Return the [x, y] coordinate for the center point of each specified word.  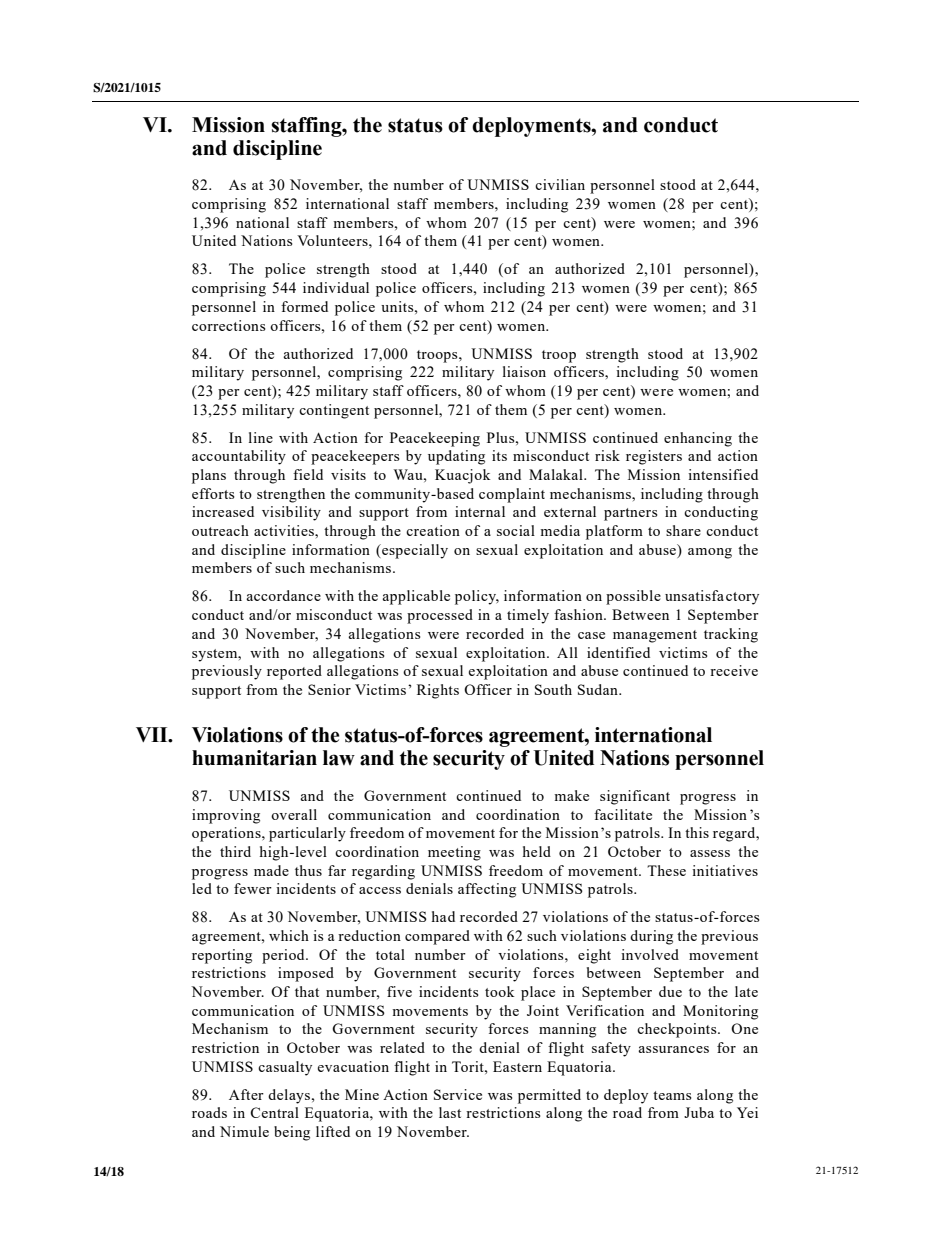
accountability [239, 457]
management [655, 636]
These [666, 870]
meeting [454, 853]
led [202, 888]
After [246, 1094]
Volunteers [333, 240]
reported [294, 672]
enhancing [698, 439]
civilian [560, 184]
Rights [438, 691]
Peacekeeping [435, 439]
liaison [524, 371]
